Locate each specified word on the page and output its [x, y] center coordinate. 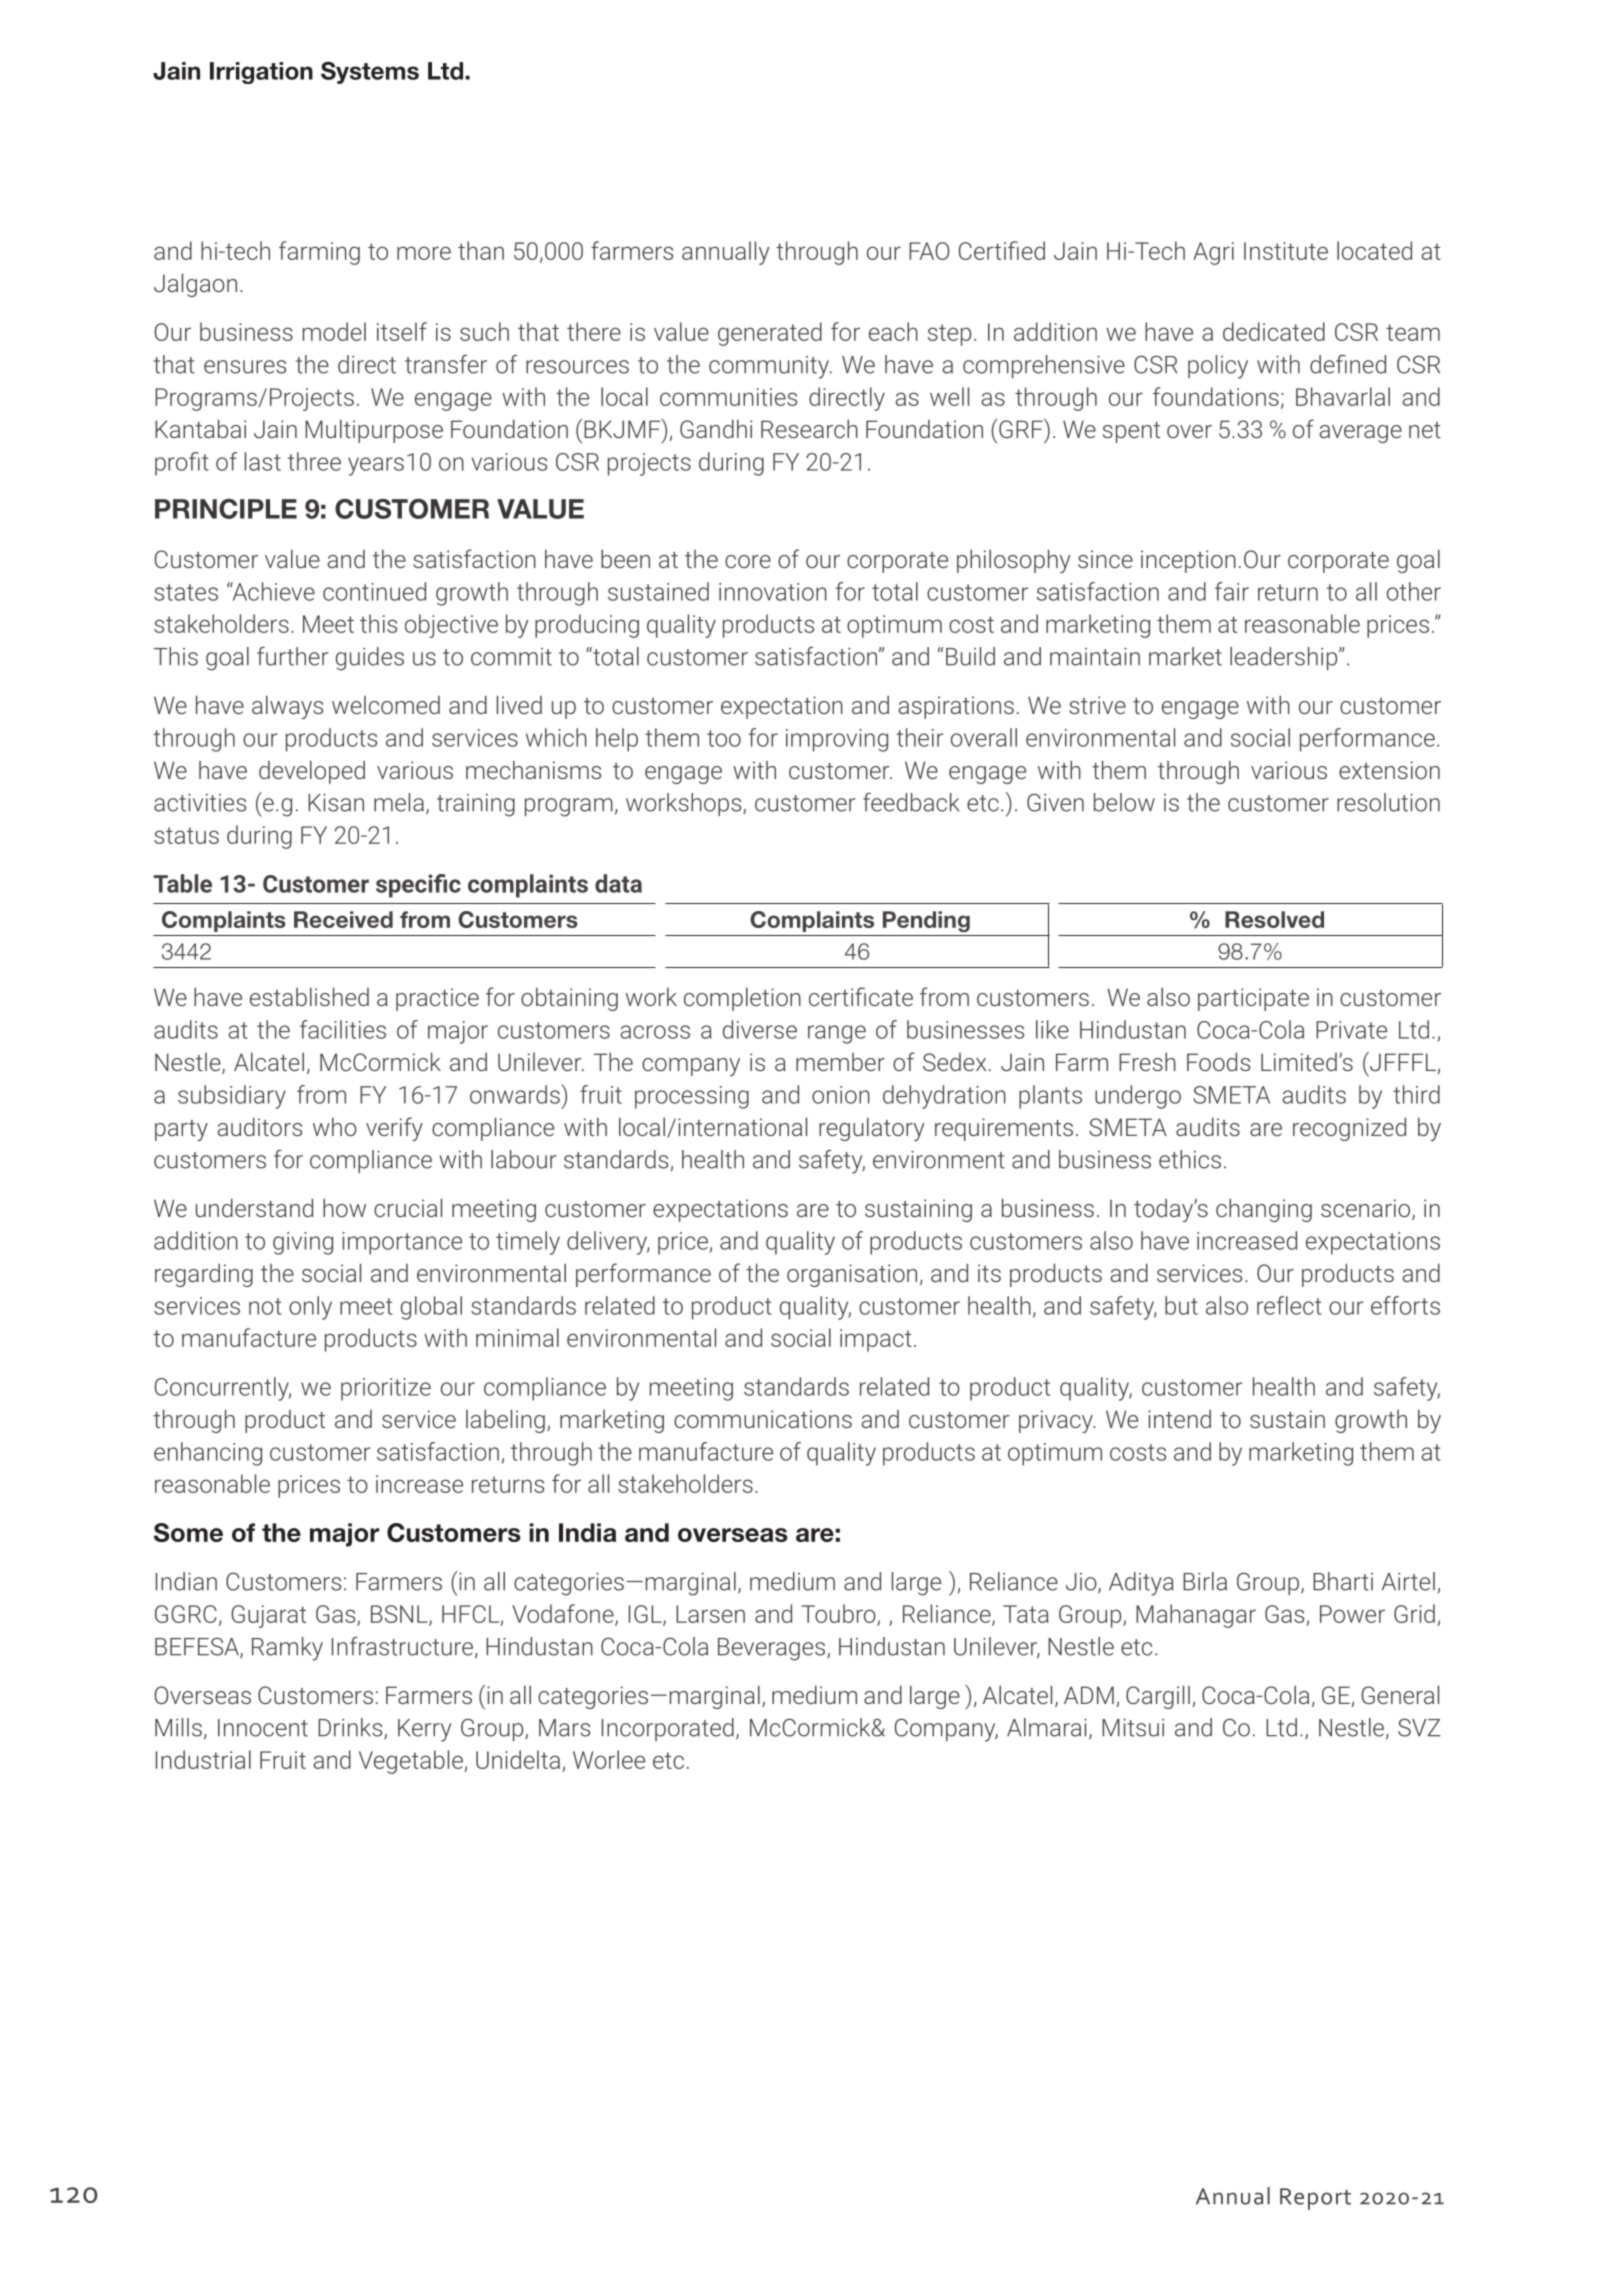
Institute [1286, 251]
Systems [370, 72]
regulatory [872, 1129]
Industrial [203, 1759]
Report [1315, 2199]
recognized [1349, 1129]
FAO [929, 251]
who [335, 1127]
